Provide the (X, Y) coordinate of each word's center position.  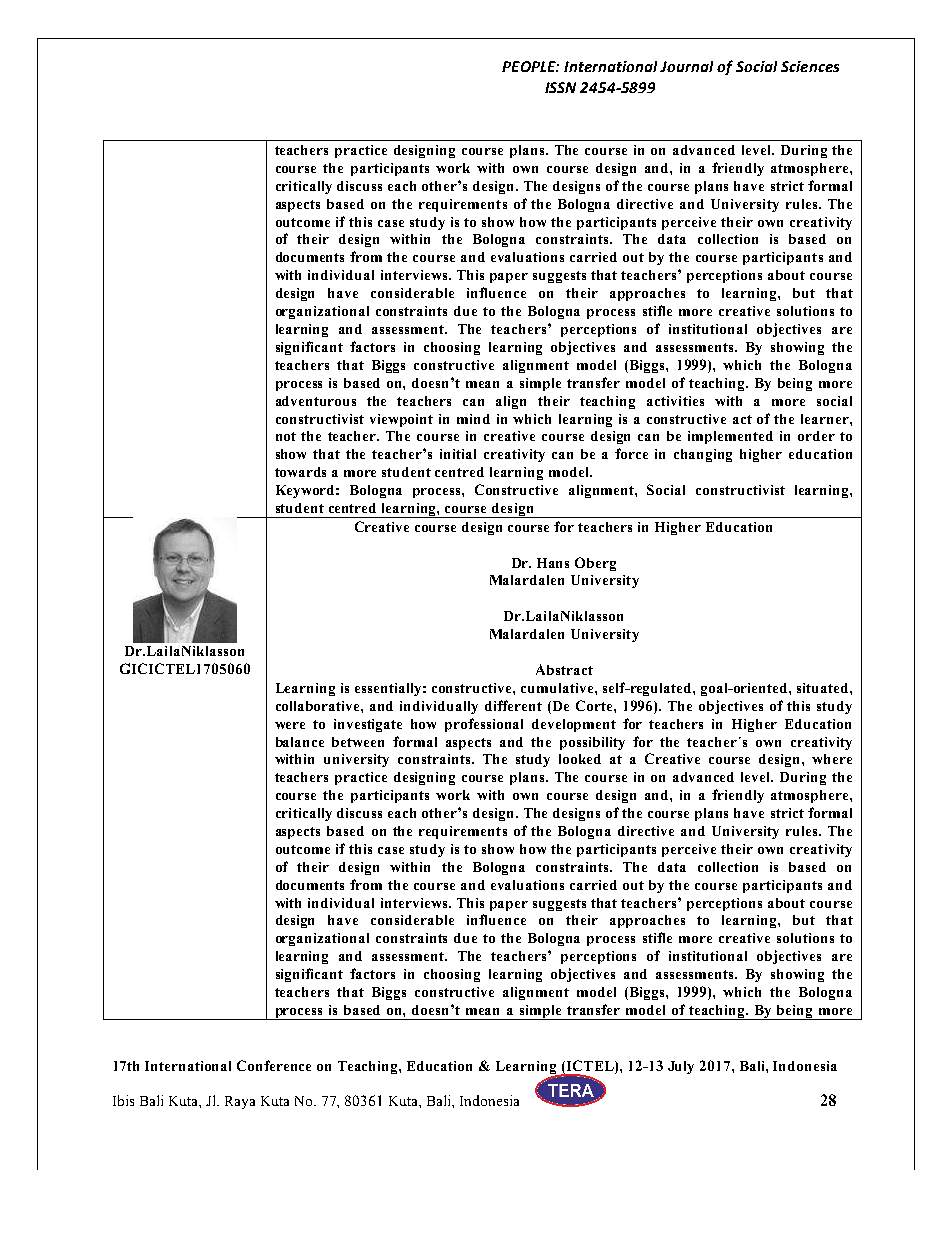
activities (675, 401)
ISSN (560, 87)
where (832, 759)
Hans (553, 563)
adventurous (316, 401)
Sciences (810, 66)
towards (300, 472)
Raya (240, 1102)
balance (300, 742)
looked (580, 759)
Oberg (595, 564)
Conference (274, 1065)
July (681, 1067)
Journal (686, 66)
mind (473, 419)
